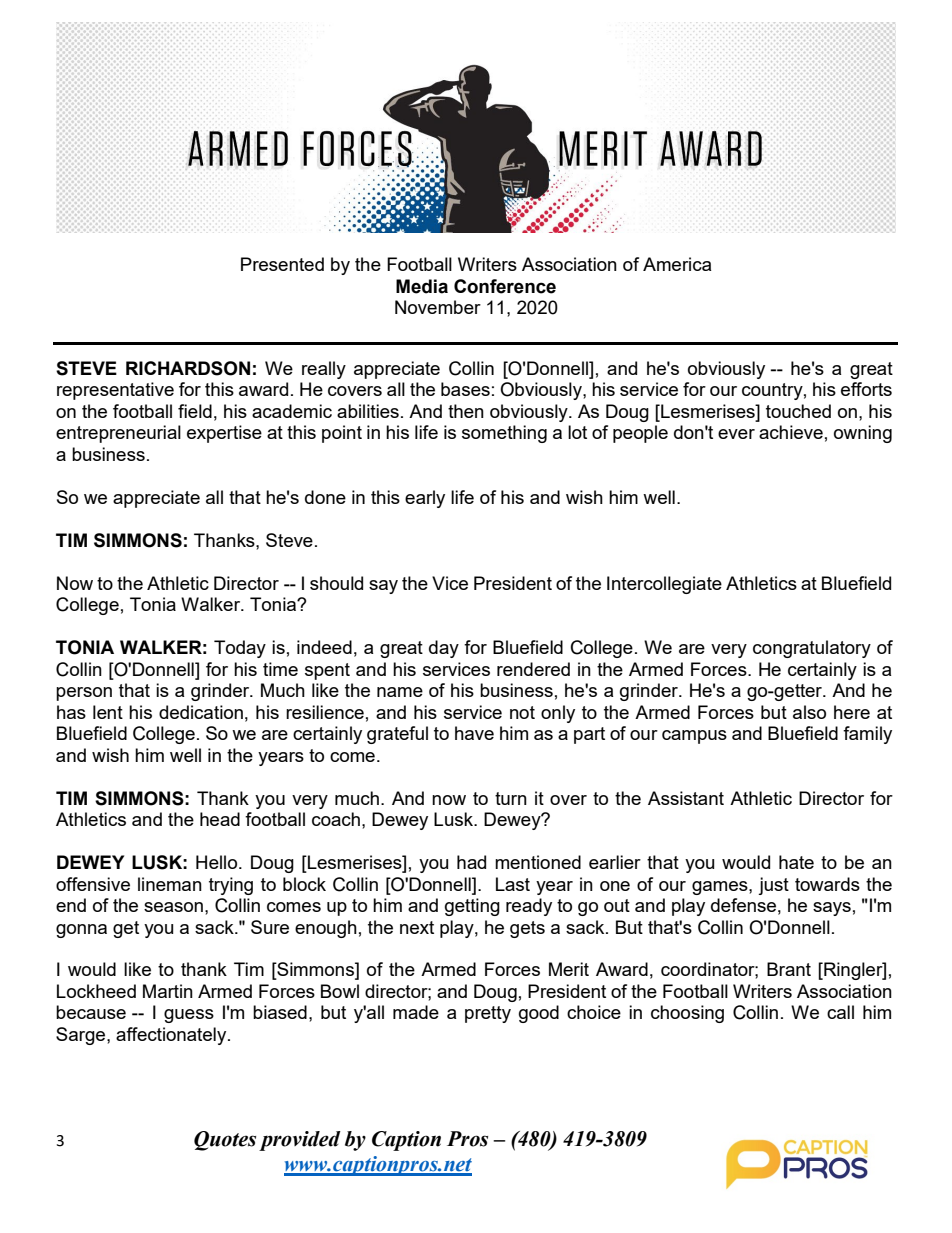  Describe the element at coordinates (809, 712) in the page. I see `also` at that location.
